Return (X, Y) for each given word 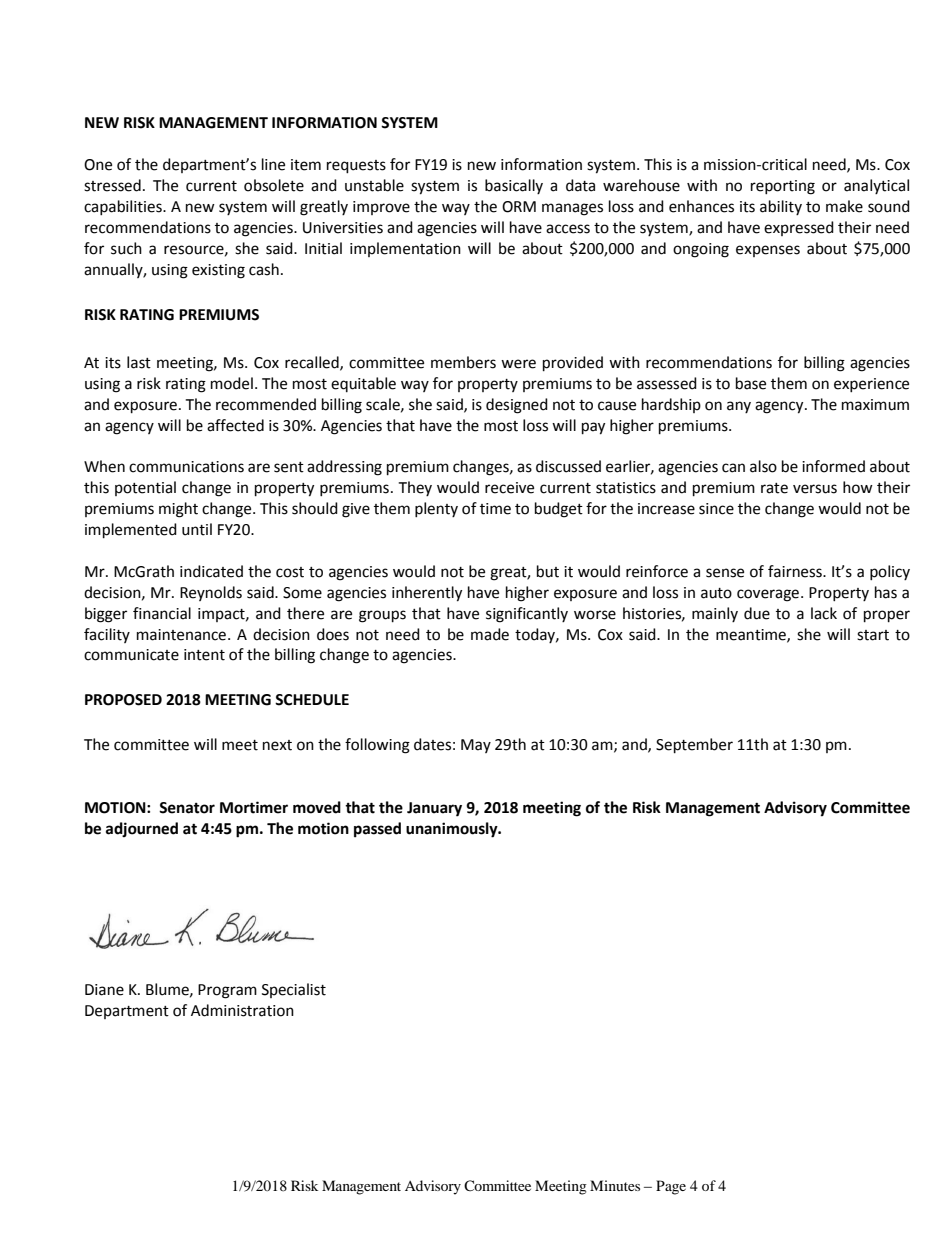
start (873, 635)
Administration (242, 1010)
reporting (783, 187)
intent (204, 655)
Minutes (615, 1185)
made (490, 634)
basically (514, 186)
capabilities (124, 207)
